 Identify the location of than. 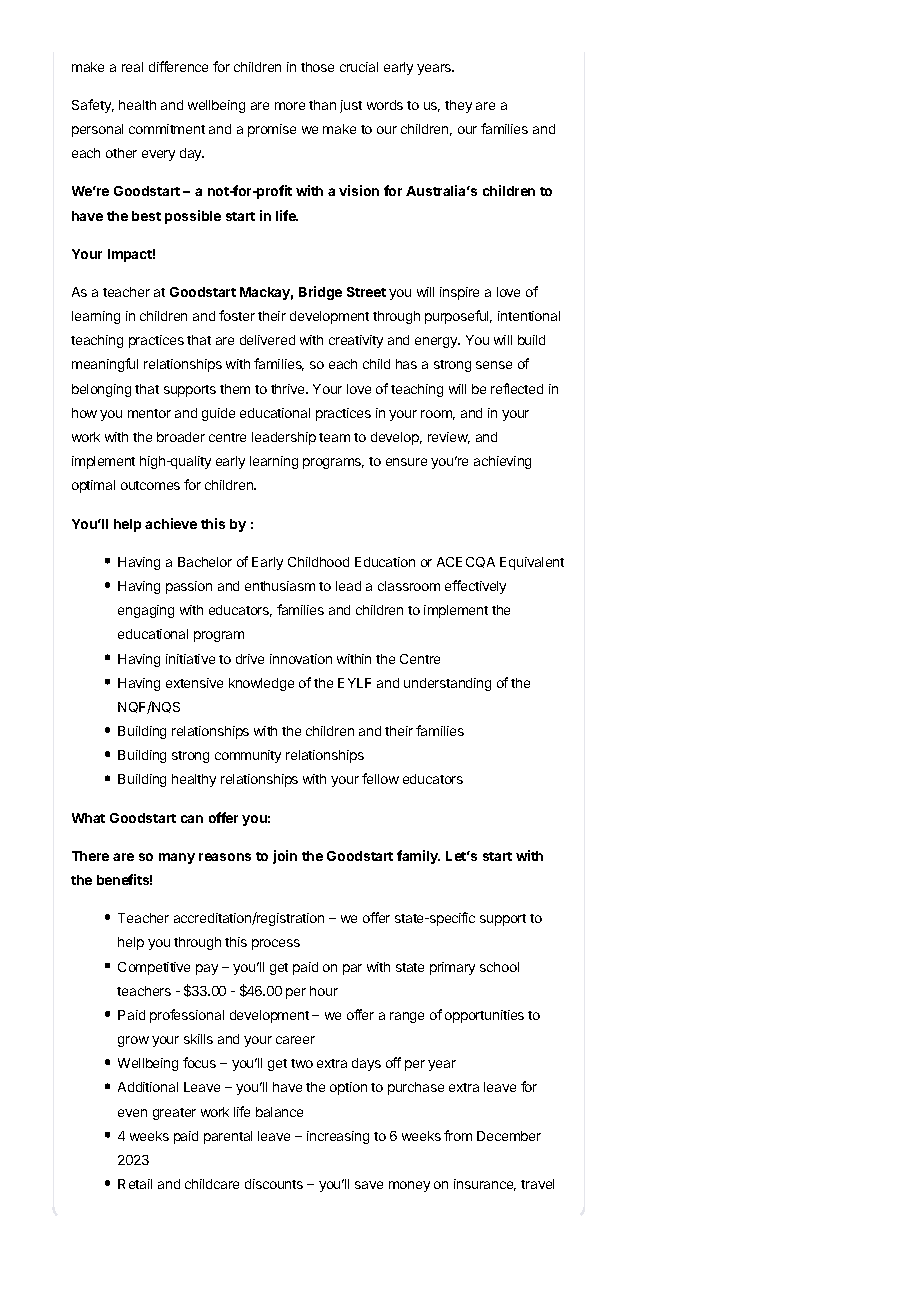
(322, 105).
